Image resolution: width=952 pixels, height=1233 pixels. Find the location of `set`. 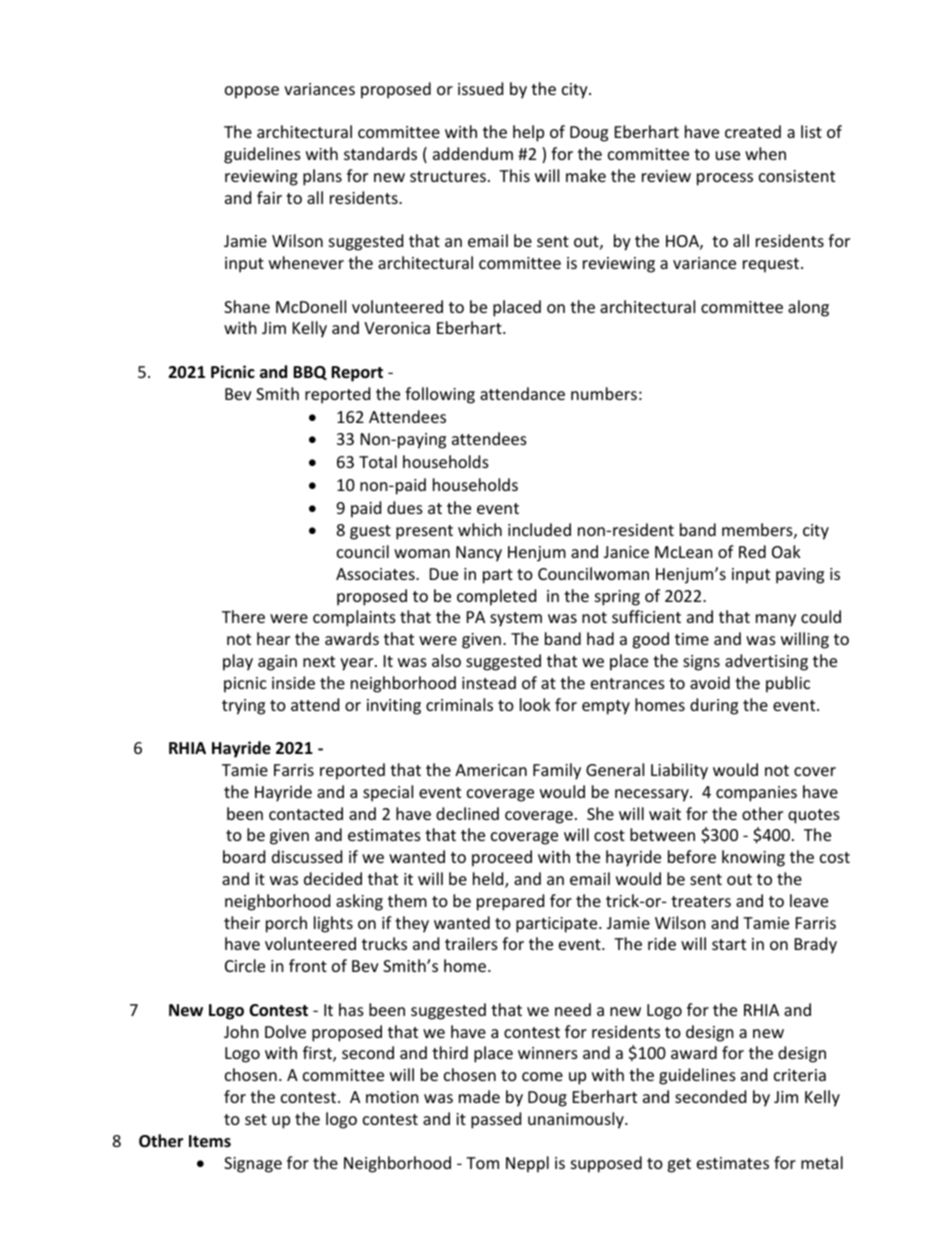

set is located at coordinates (256, 1119).
